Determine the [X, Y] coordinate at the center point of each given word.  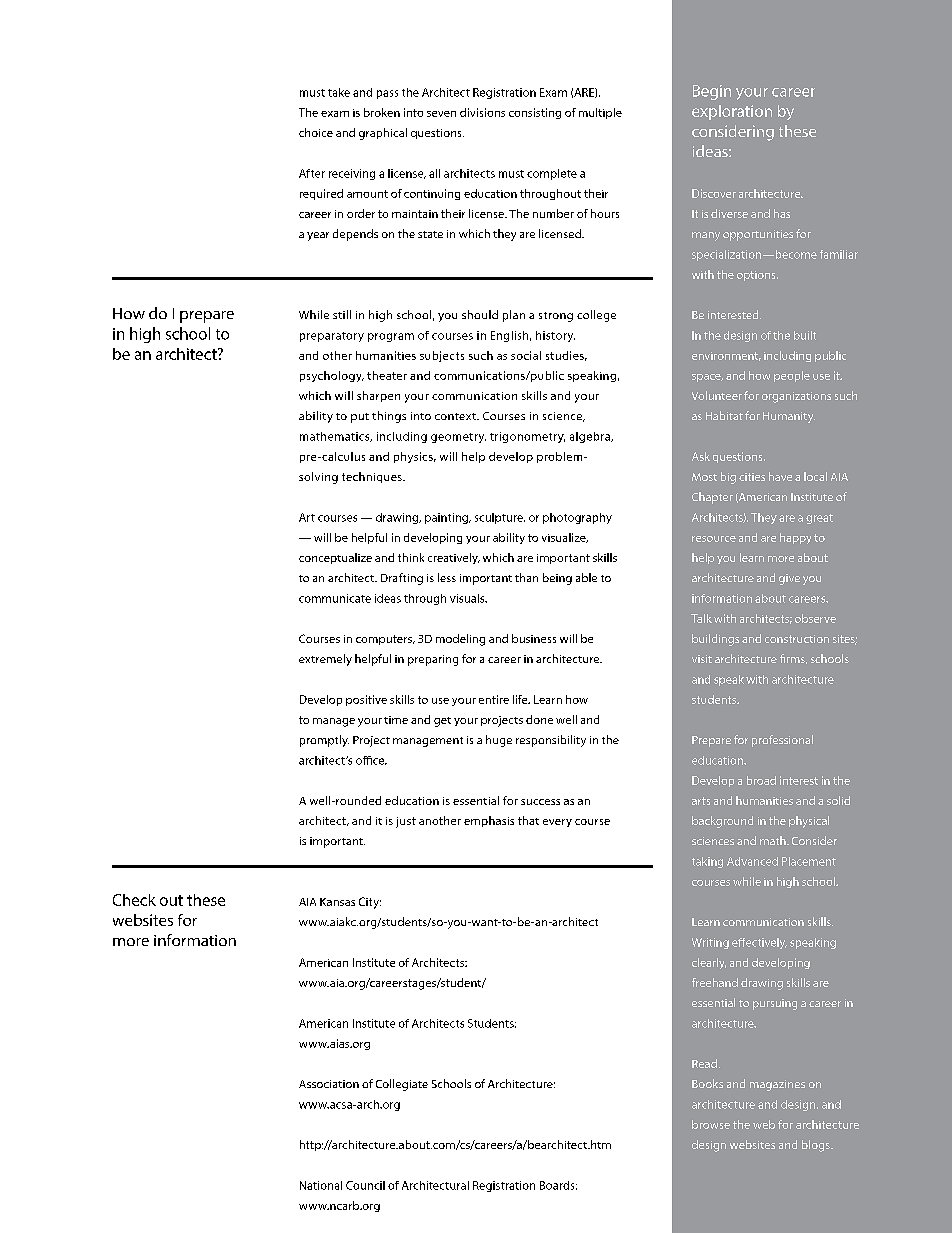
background [722, 822]
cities [752, 477]
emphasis [489, 821]
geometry [458, 438]
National [321, 1185]
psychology [332, 376]
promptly [324, 741]
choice [316, 132]
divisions [482, 112]
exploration [732, 112]
